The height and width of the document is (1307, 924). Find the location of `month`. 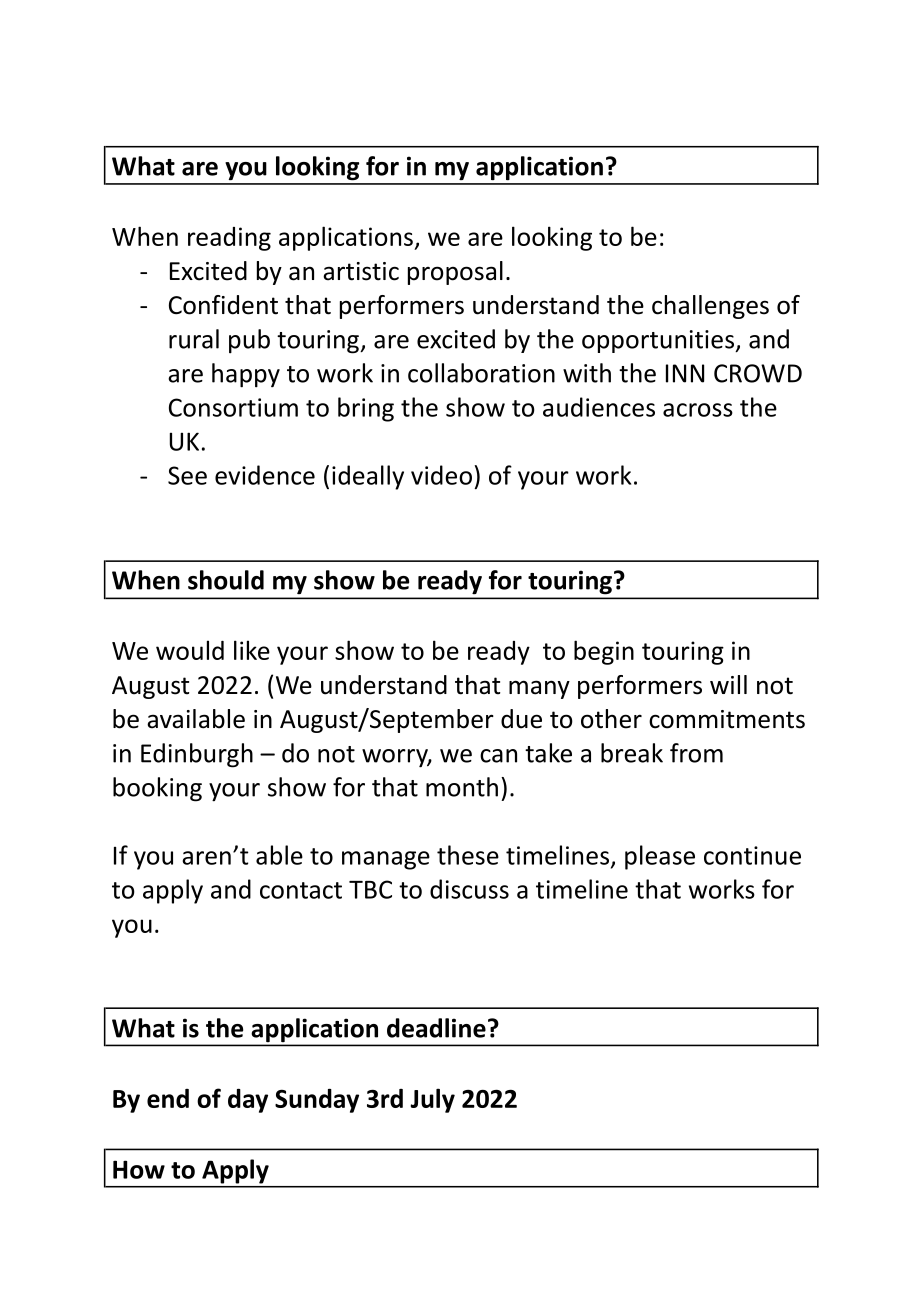

month is located at coordinates (462, 787).
